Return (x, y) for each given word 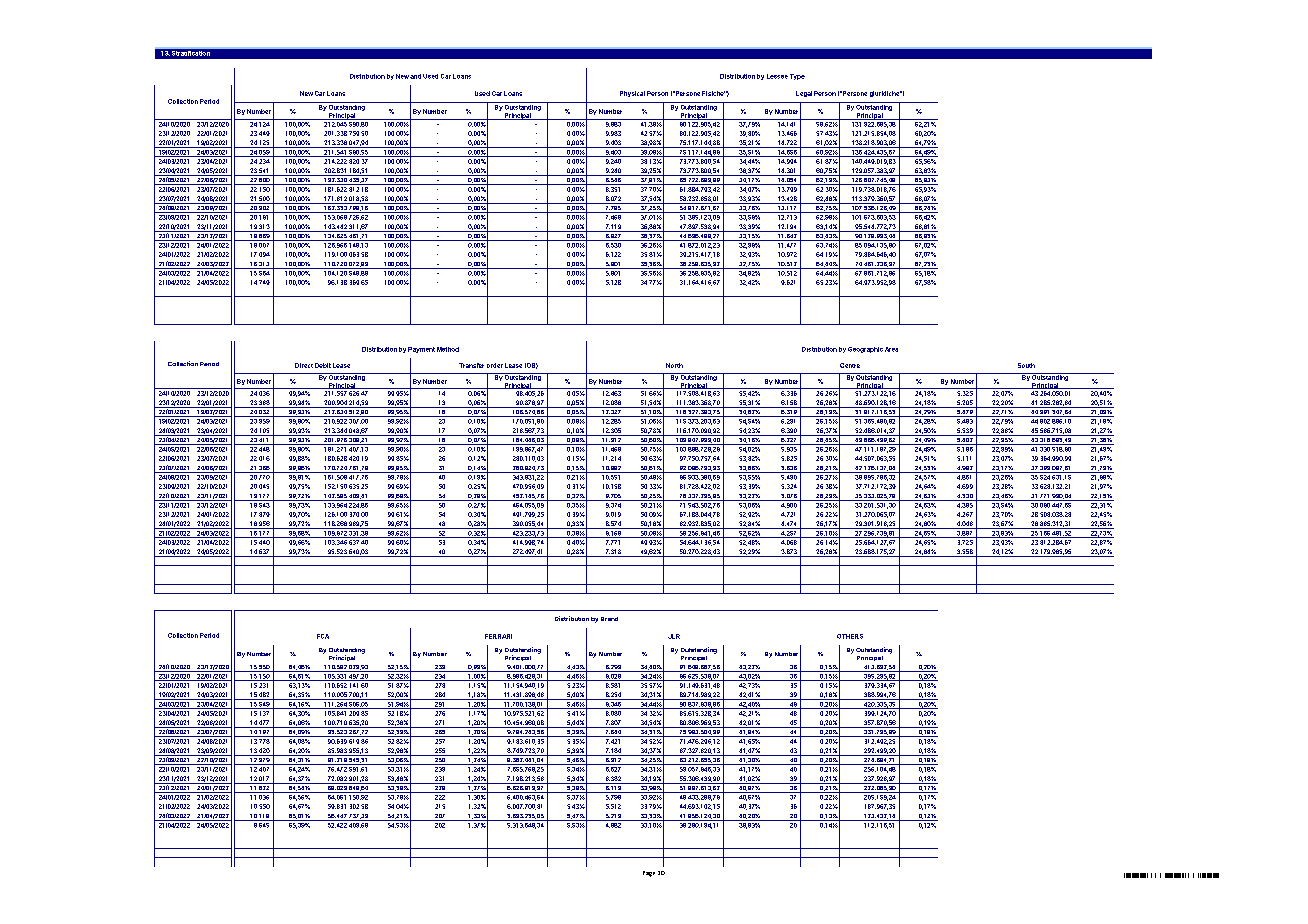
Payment (421, 350)
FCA (323, 636)
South (1026, 365)
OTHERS (850, 636)
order (495, 365)
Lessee (777, 76)
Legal (804, 94)
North (674, 365)
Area (891, 349)
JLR (674, 636)
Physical (632, 94)
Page (649, 874)
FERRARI (498, 636)
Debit (323, 365)
